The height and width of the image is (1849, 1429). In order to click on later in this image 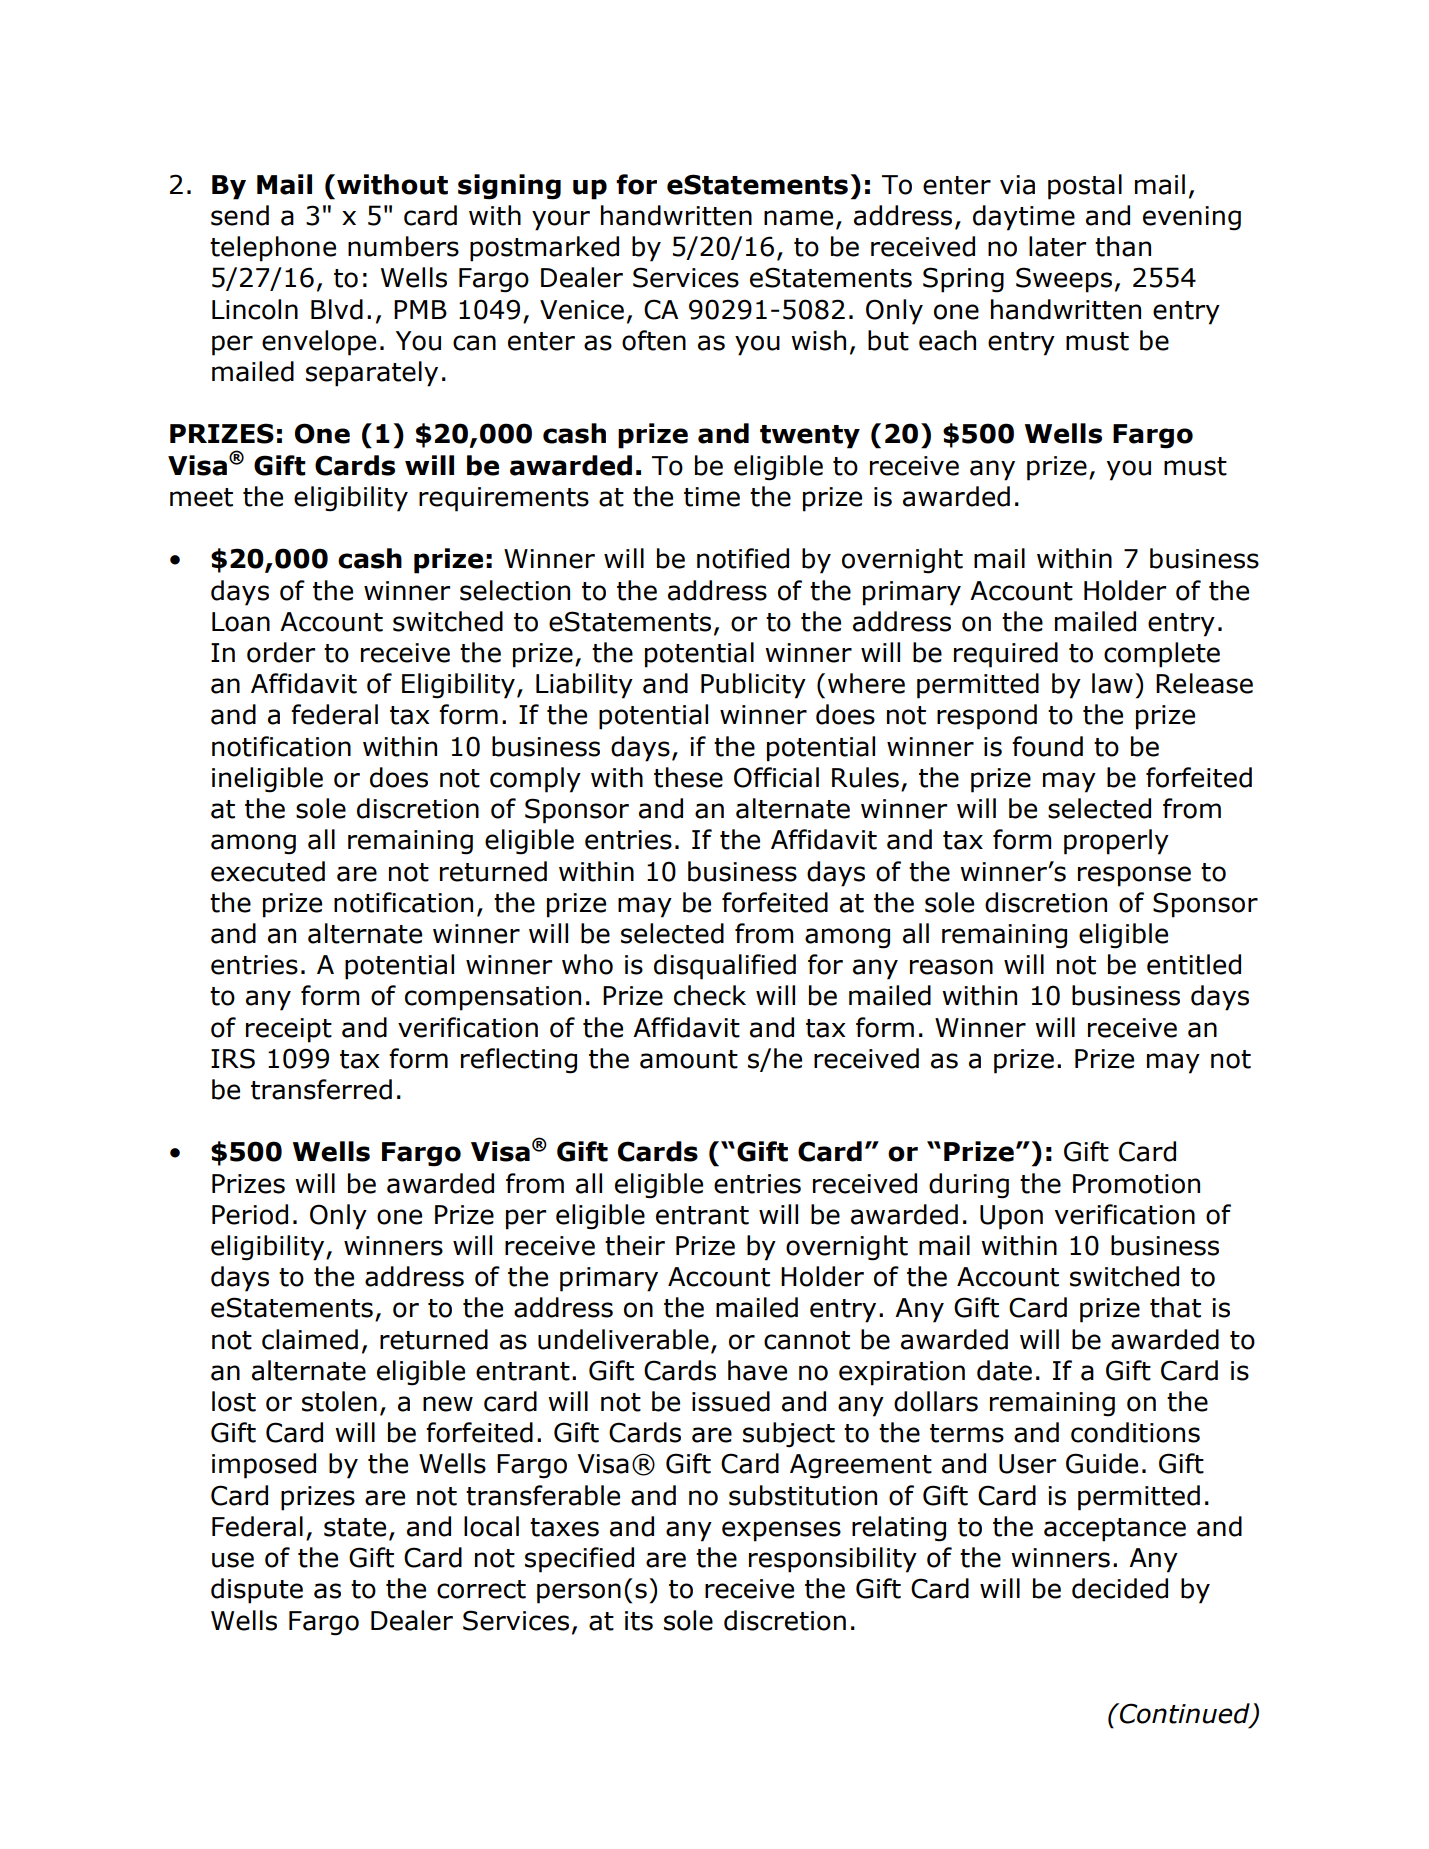, I will do `click(1057, 246)`.
